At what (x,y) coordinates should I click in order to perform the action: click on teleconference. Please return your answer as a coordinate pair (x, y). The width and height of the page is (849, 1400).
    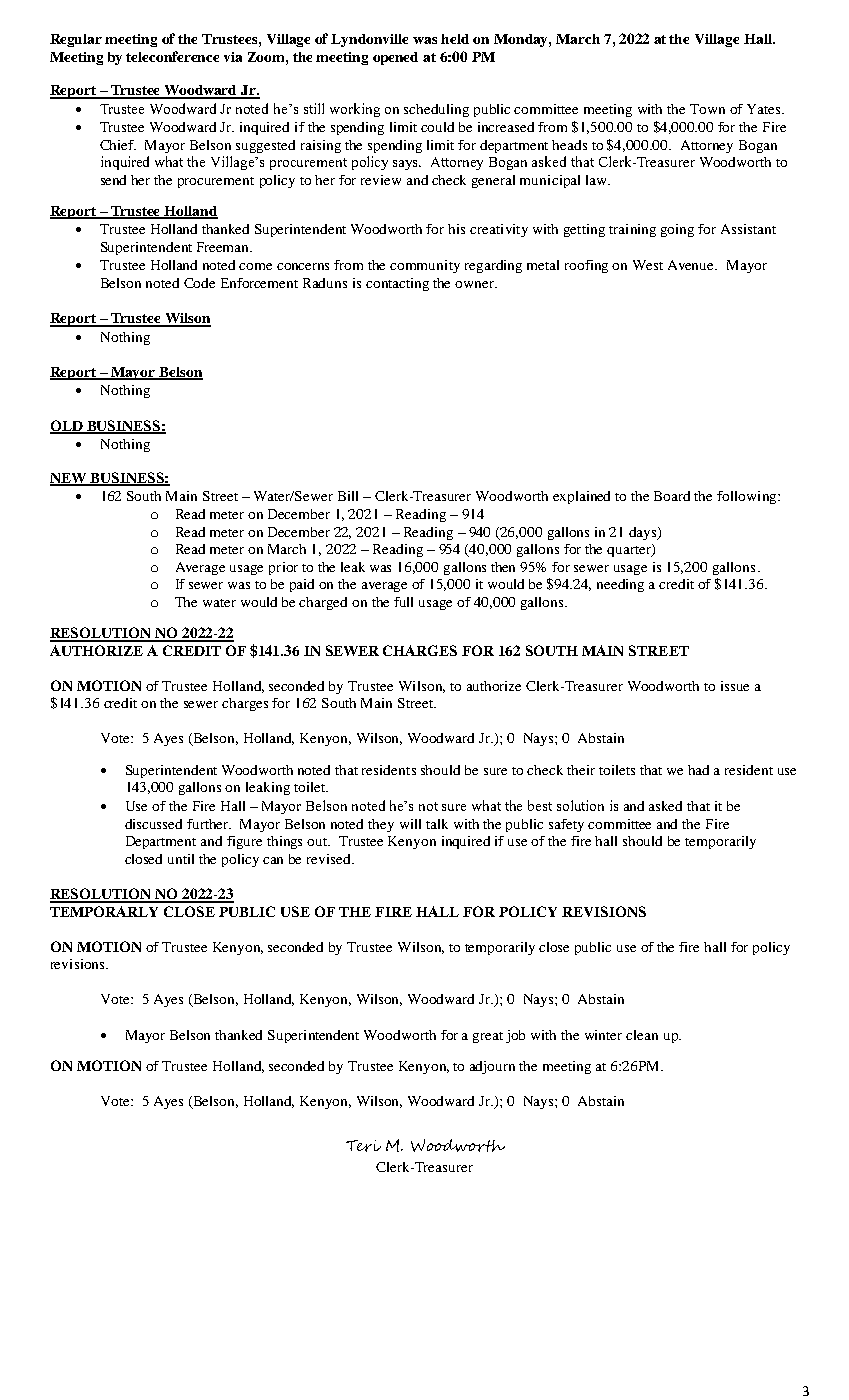
    Looking at the image, I should click on (172, 56).
